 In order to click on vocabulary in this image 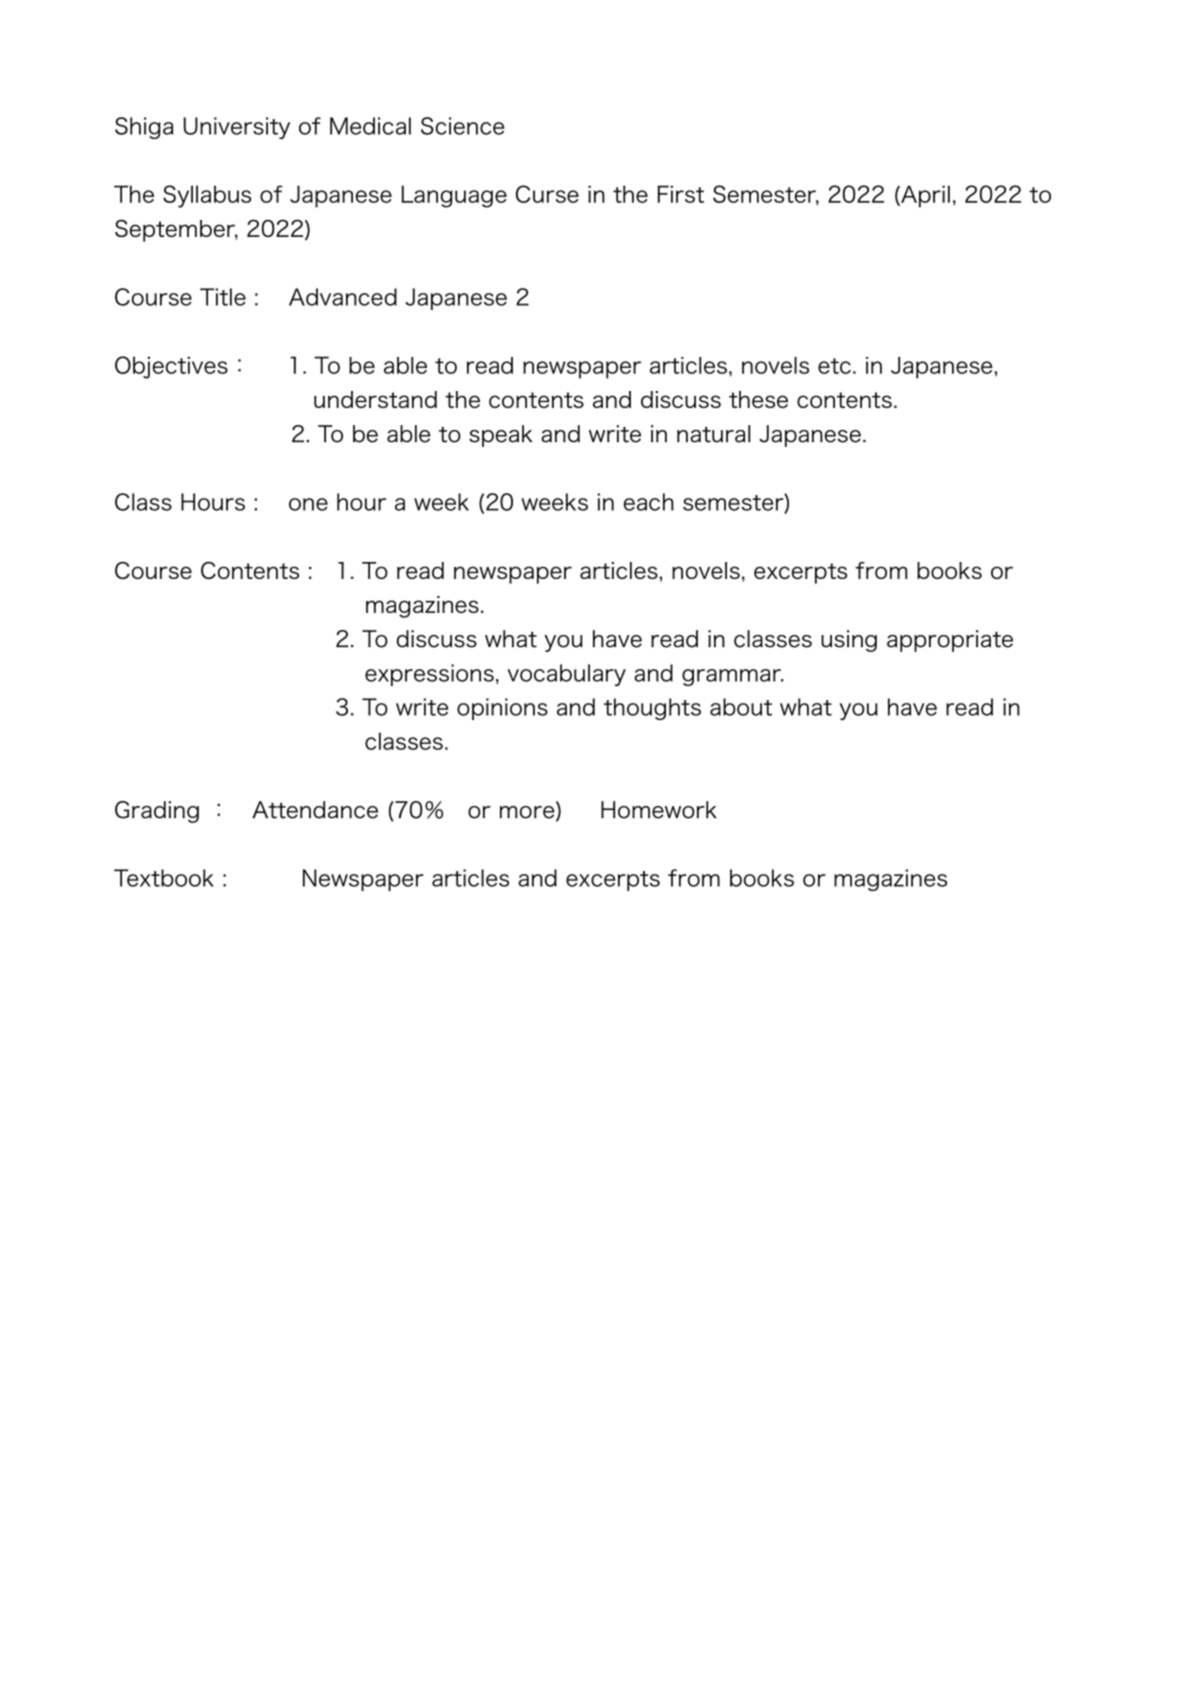, I will do `click(566, 675)`.
